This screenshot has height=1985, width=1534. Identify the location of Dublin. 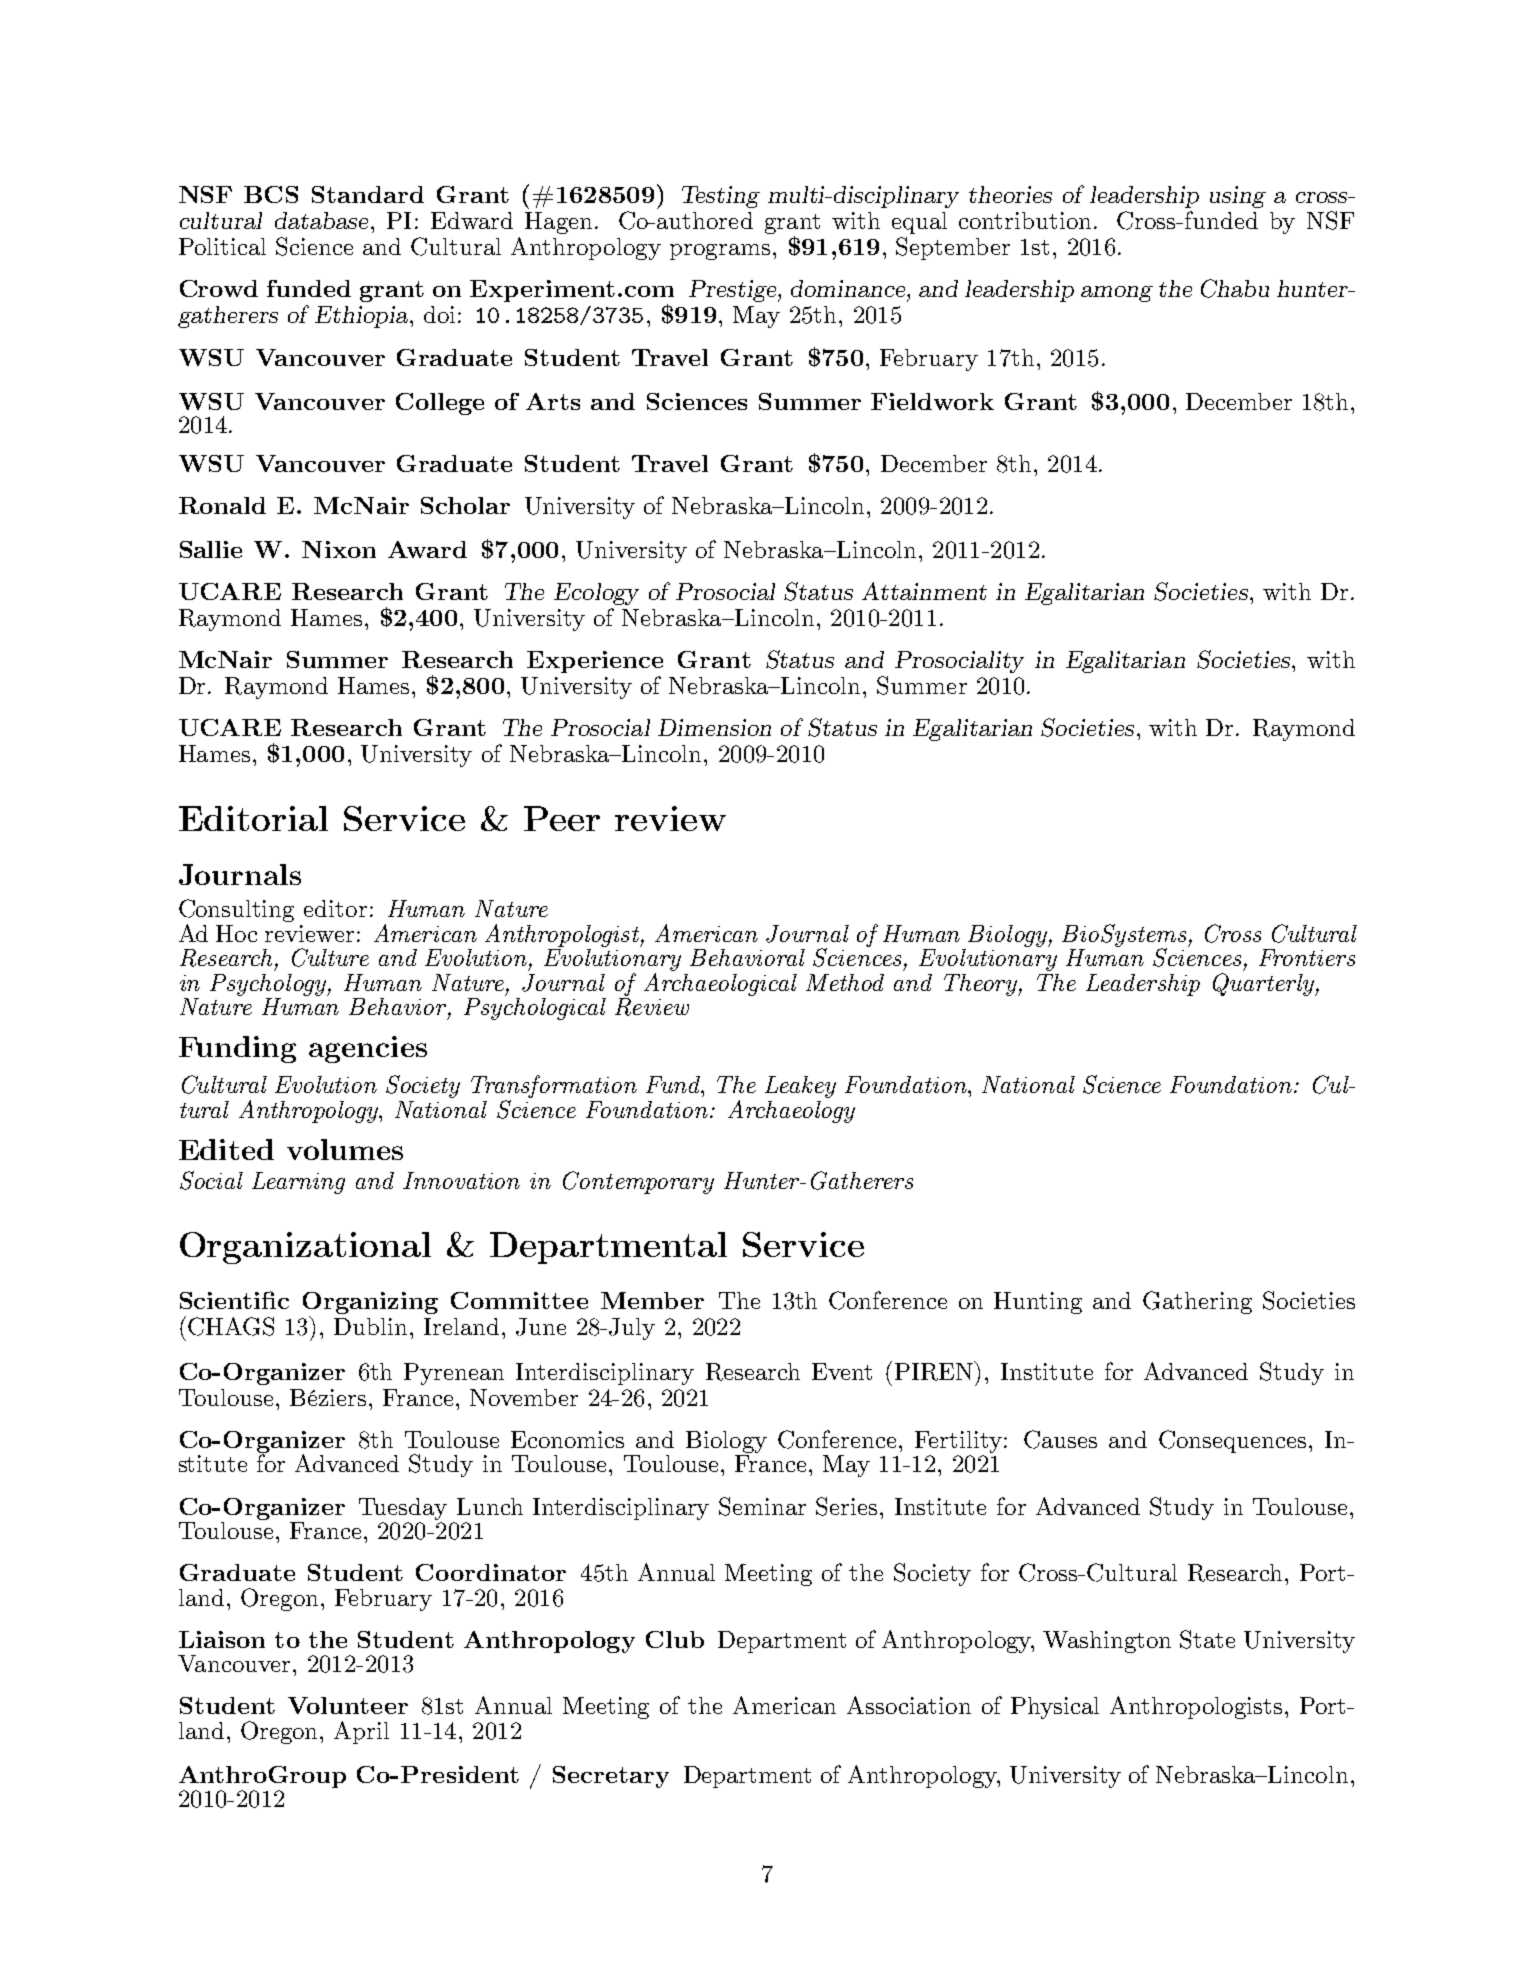
(370, 1326).
